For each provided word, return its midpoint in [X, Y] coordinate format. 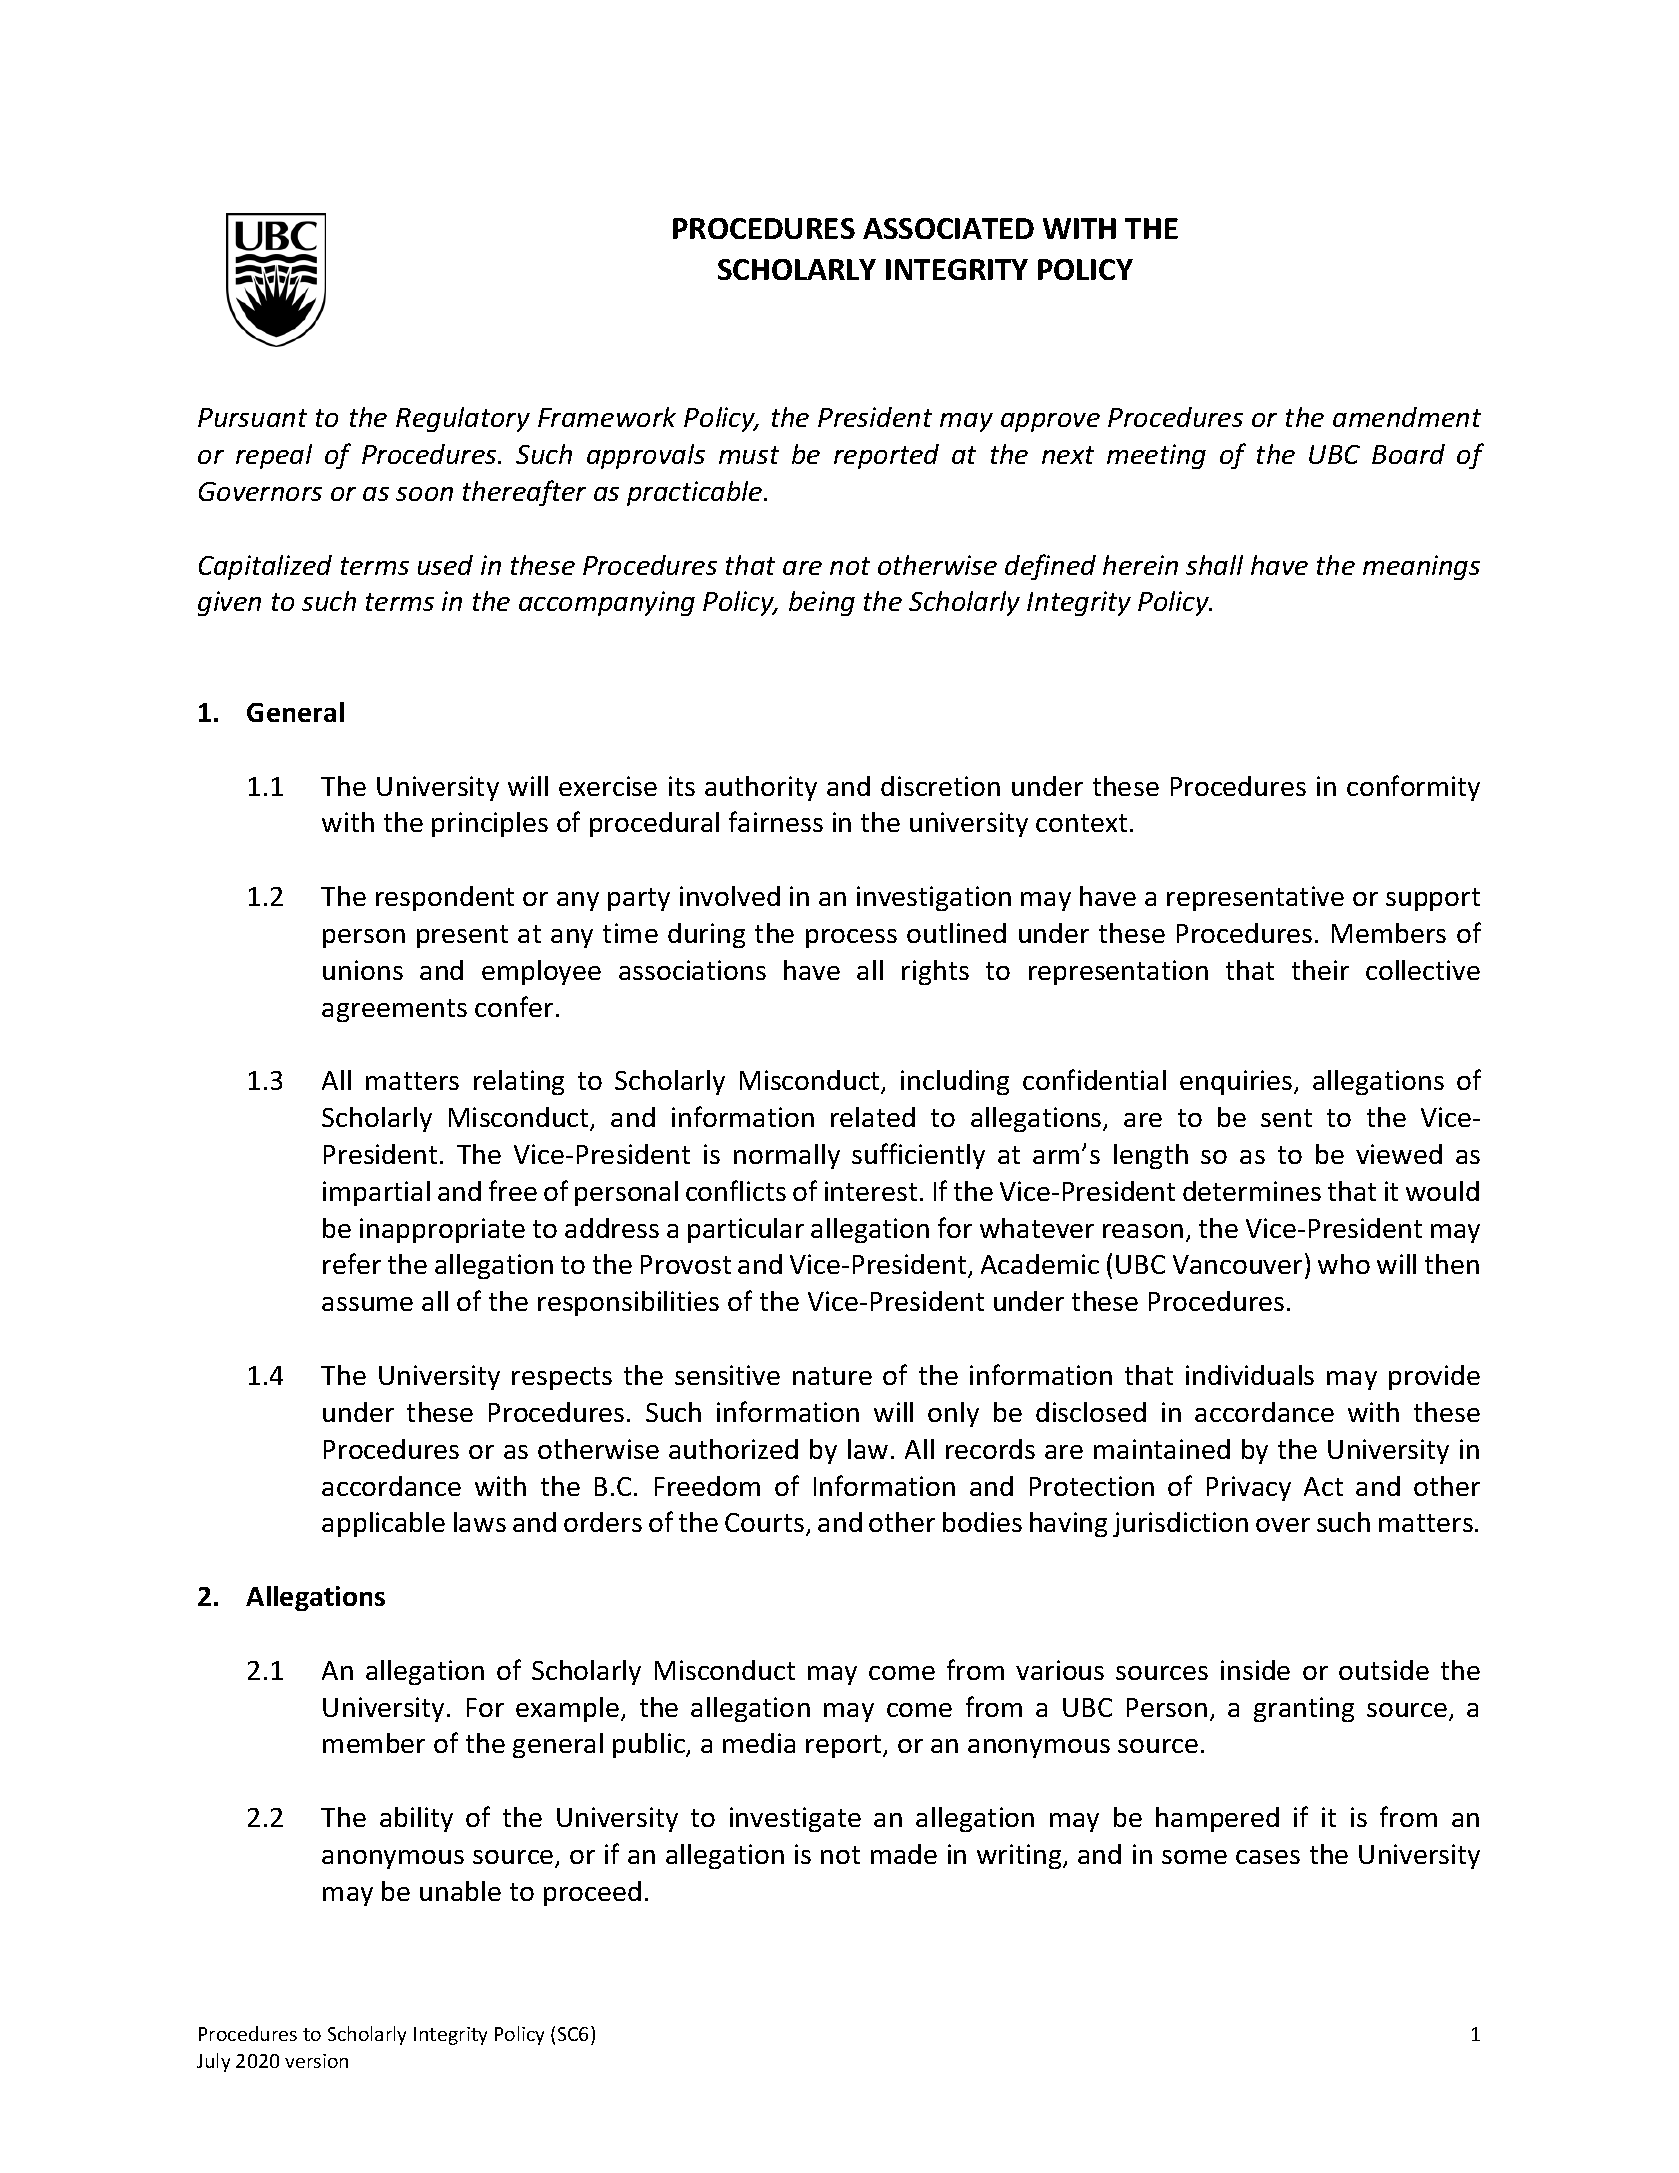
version [316, 2061]
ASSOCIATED [948, 228]
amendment [1407, 417]
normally [787, 1156]
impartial [376, 1193]
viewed [1399, 1154]
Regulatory [463, 419]
